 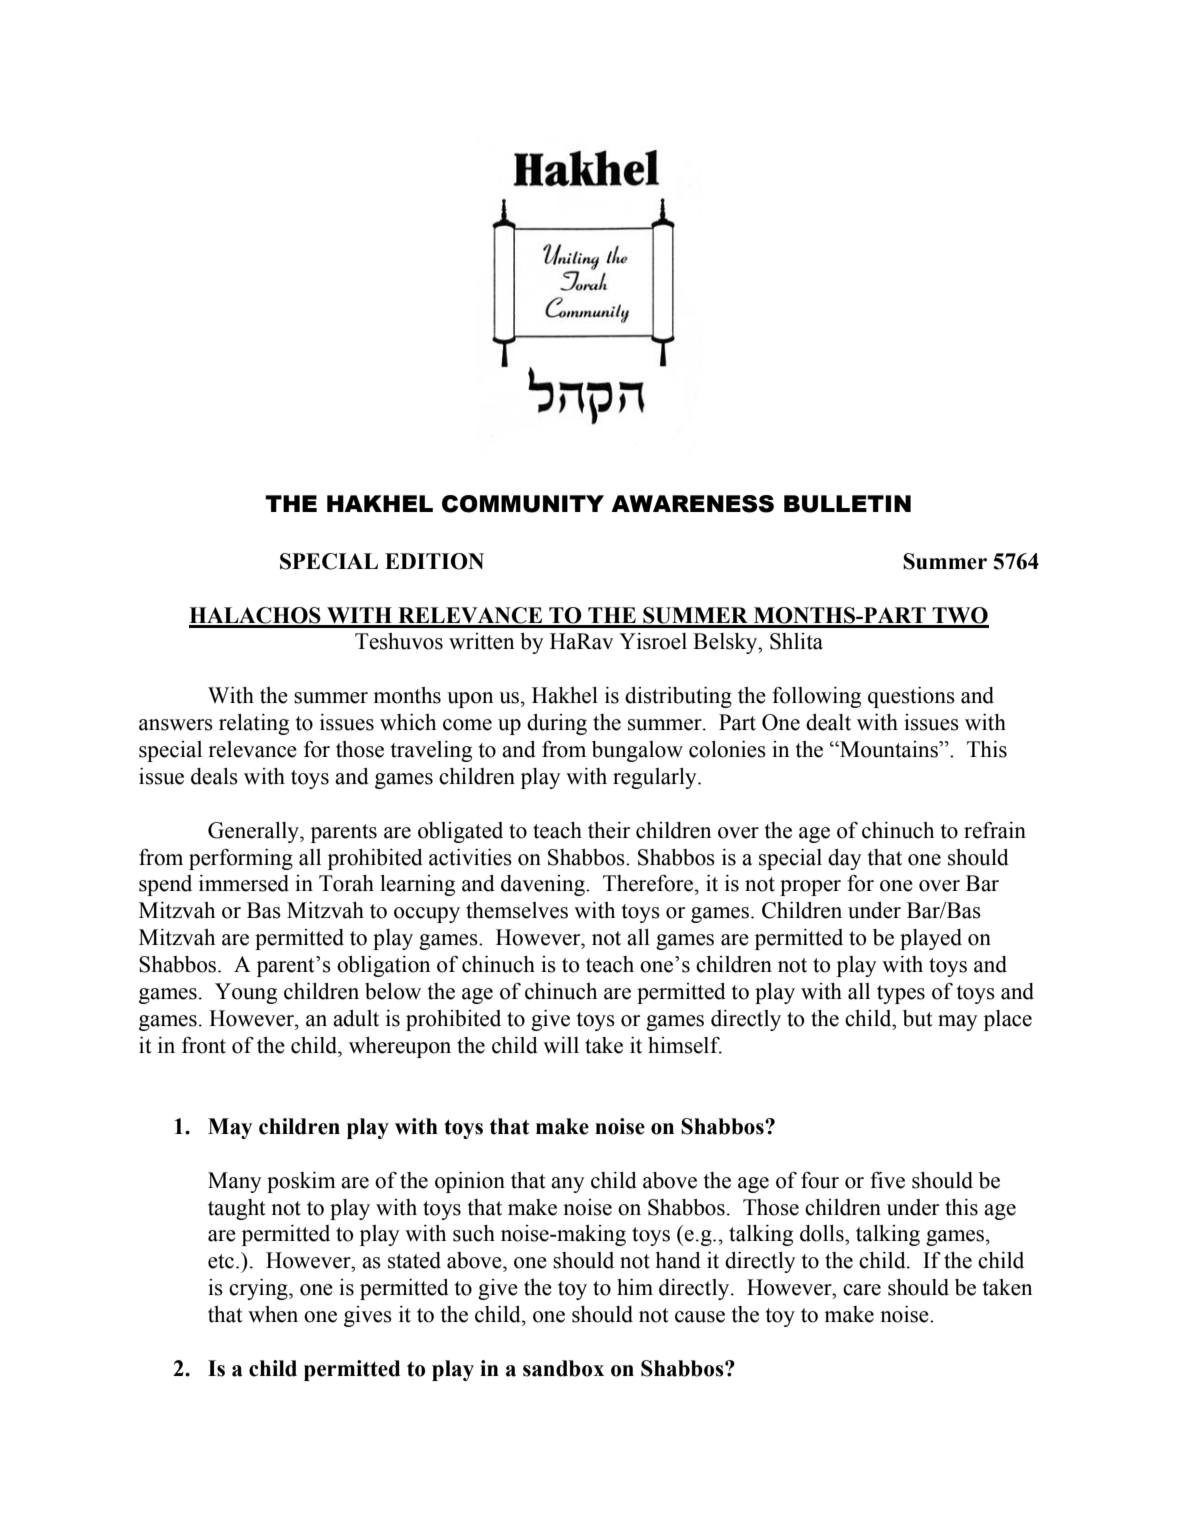 I want to click on BULLETIN, so click(x=847, y=504).
